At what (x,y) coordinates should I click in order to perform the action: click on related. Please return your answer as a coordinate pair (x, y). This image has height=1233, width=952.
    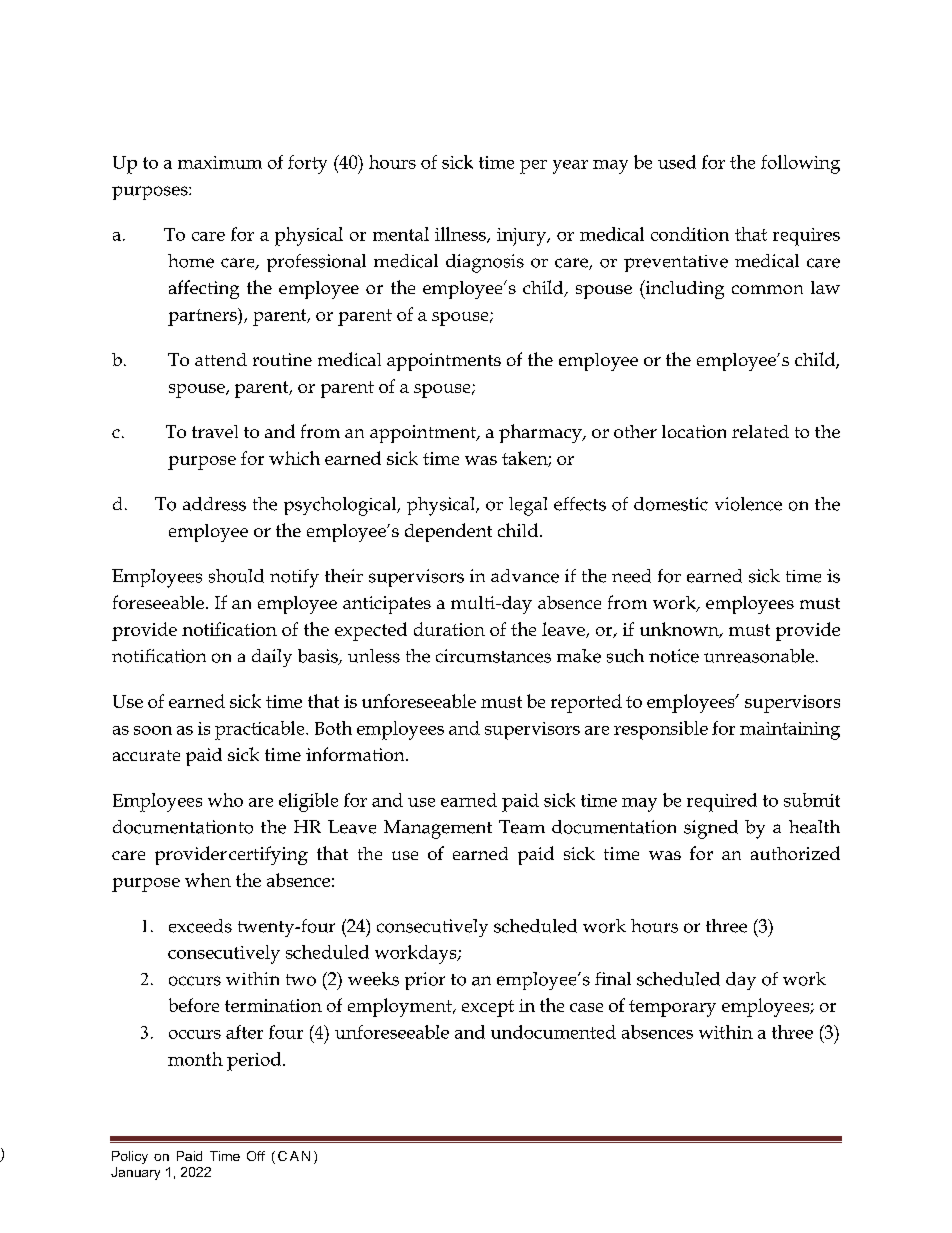
    Looking at the image, I should click on (760, 431).
